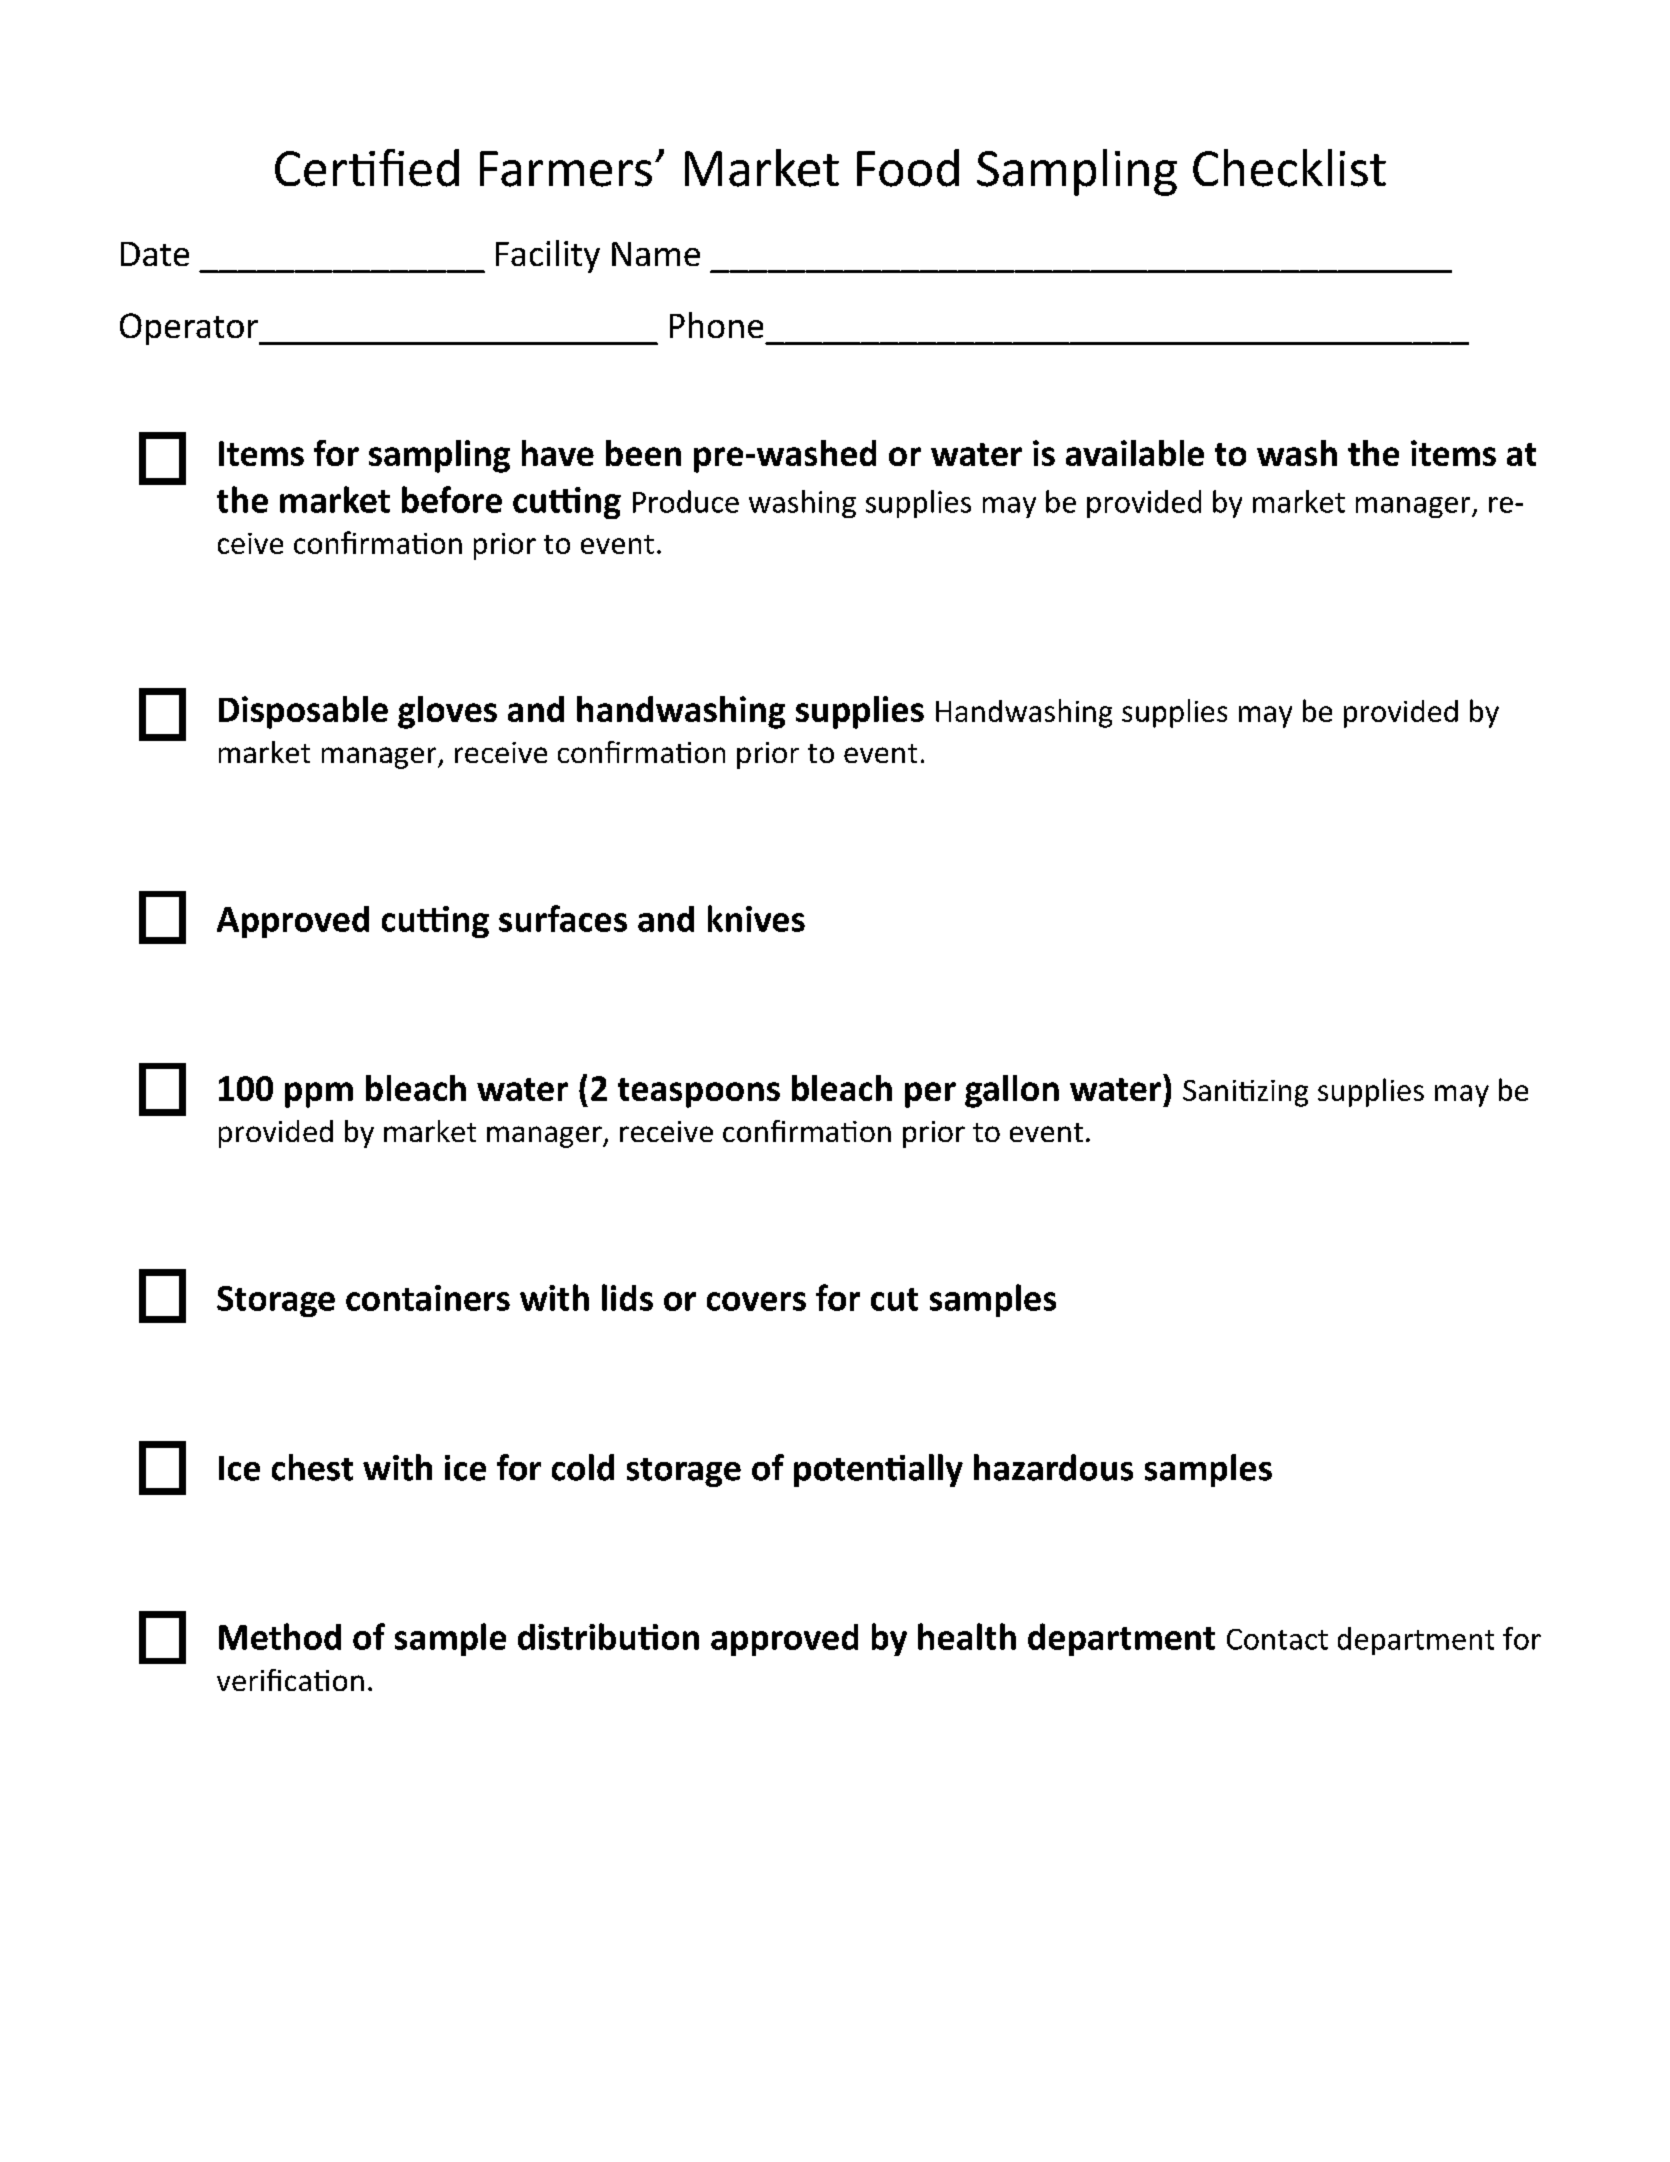 Image resolution: width=1670 pixels, height=2162 pixels. I want to click on covers, so click(756, 1301).
